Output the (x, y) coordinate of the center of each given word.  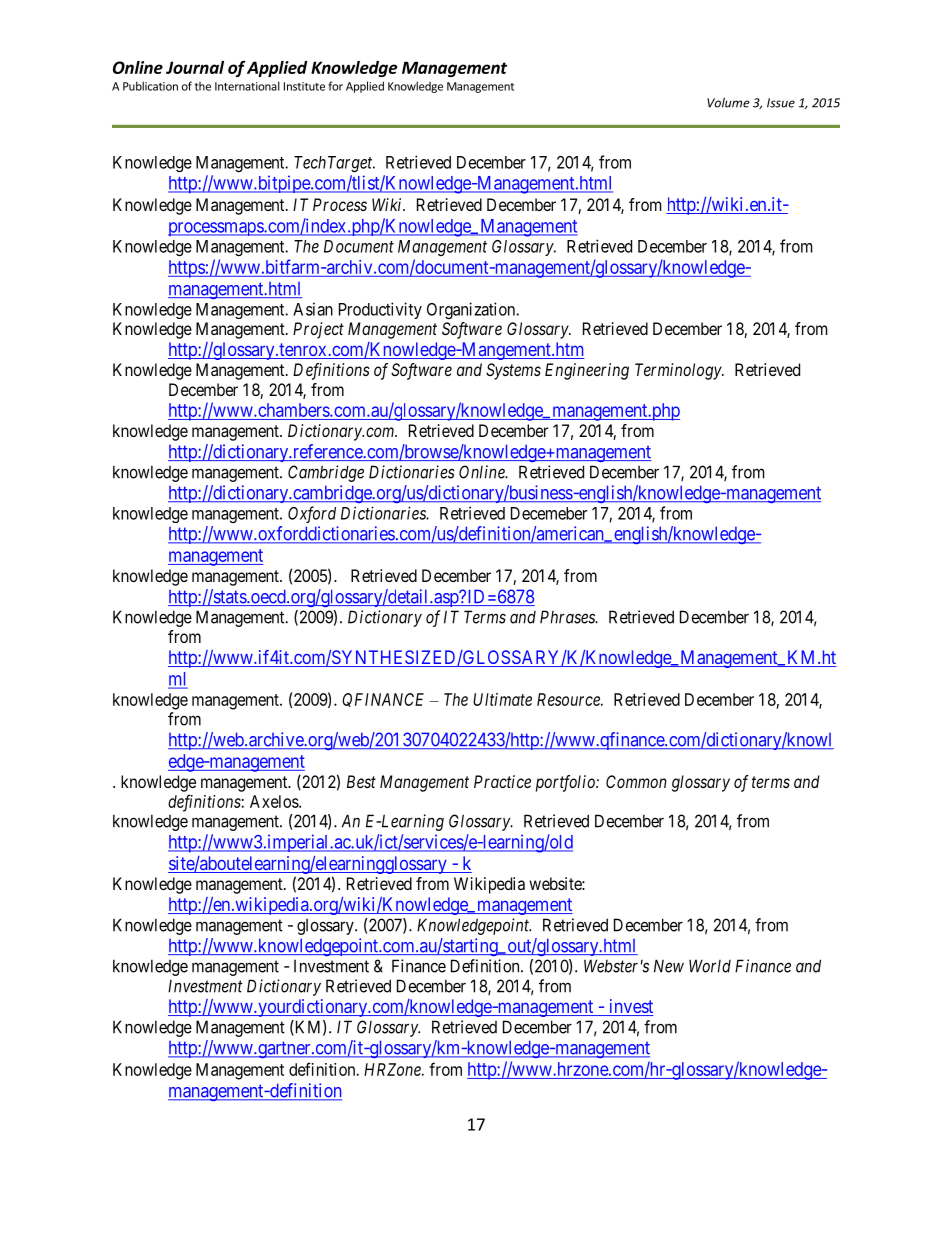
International (247, 86)
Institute (304, 86)
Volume (728, 102)
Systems (513, 371)
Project (318, 330)
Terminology (679, 371)
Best (361, 781)
